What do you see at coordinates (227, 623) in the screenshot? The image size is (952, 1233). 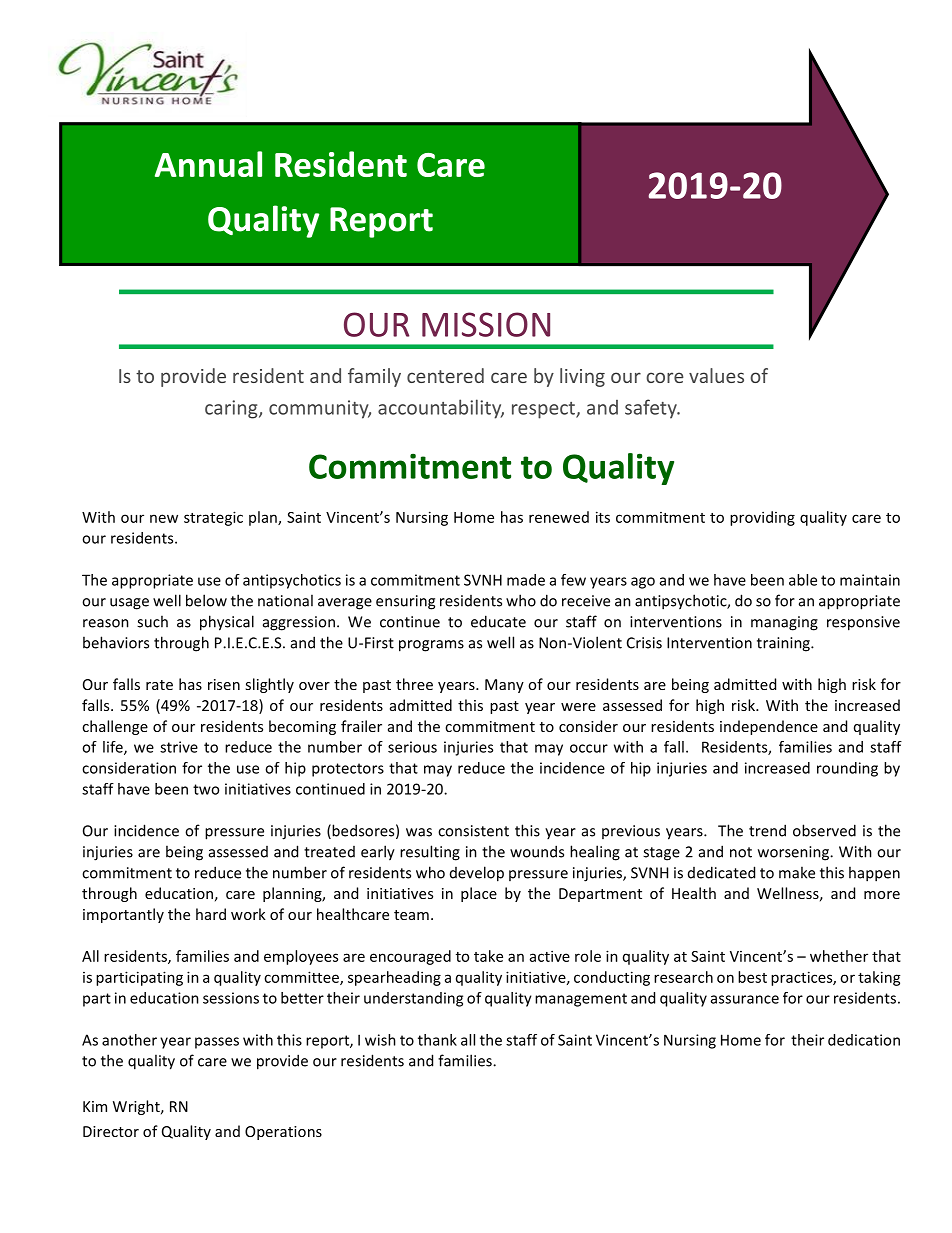 I see `physical` at bounding box center [227, 623].
